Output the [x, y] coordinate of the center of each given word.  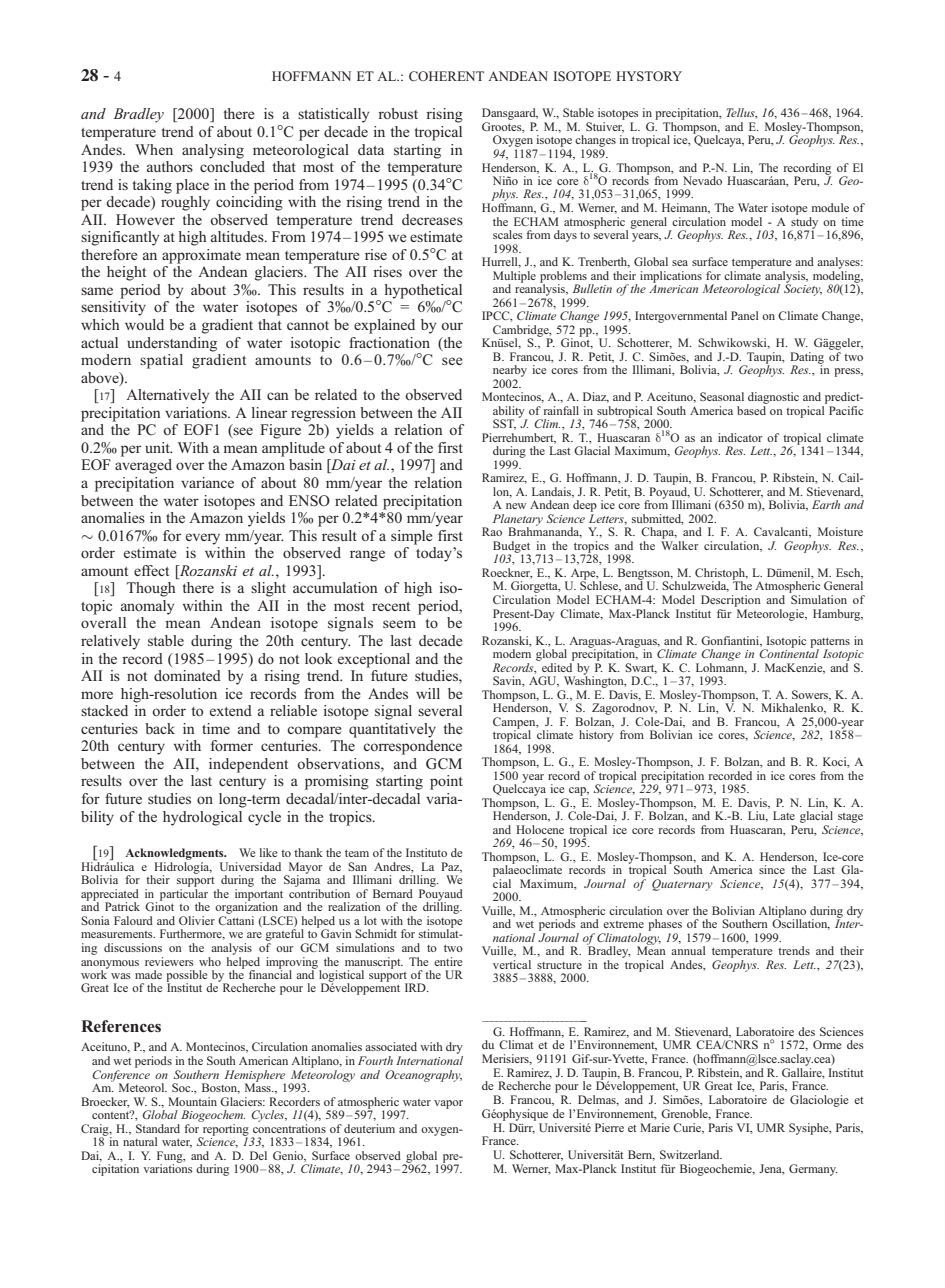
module [830, 207]
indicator [740, 437]
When [154, 149]
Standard [158, 1128]
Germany [813, 1170]
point [446, 782]
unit [158, 447]
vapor [448, 1104]
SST [504, 424]
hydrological [202, 818]
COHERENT [446, 76]
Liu [758, 816]
